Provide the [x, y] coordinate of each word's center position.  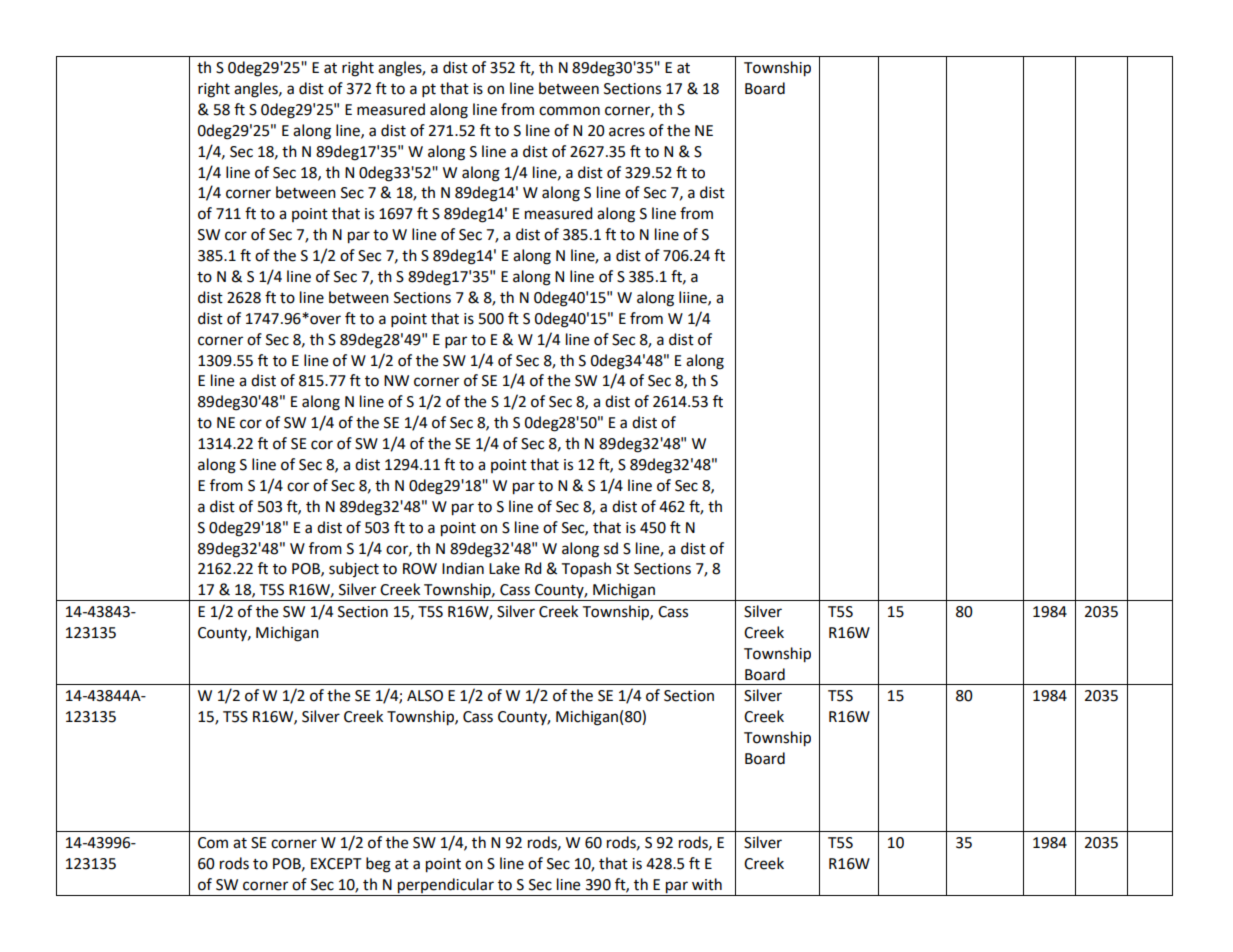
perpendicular [446, 887]
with [707, 884]
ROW [420, 569]
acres [627, 132]
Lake [504, 568]
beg [378, 865]
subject [354, 569]
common [569, 111]
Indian [463, 568]
